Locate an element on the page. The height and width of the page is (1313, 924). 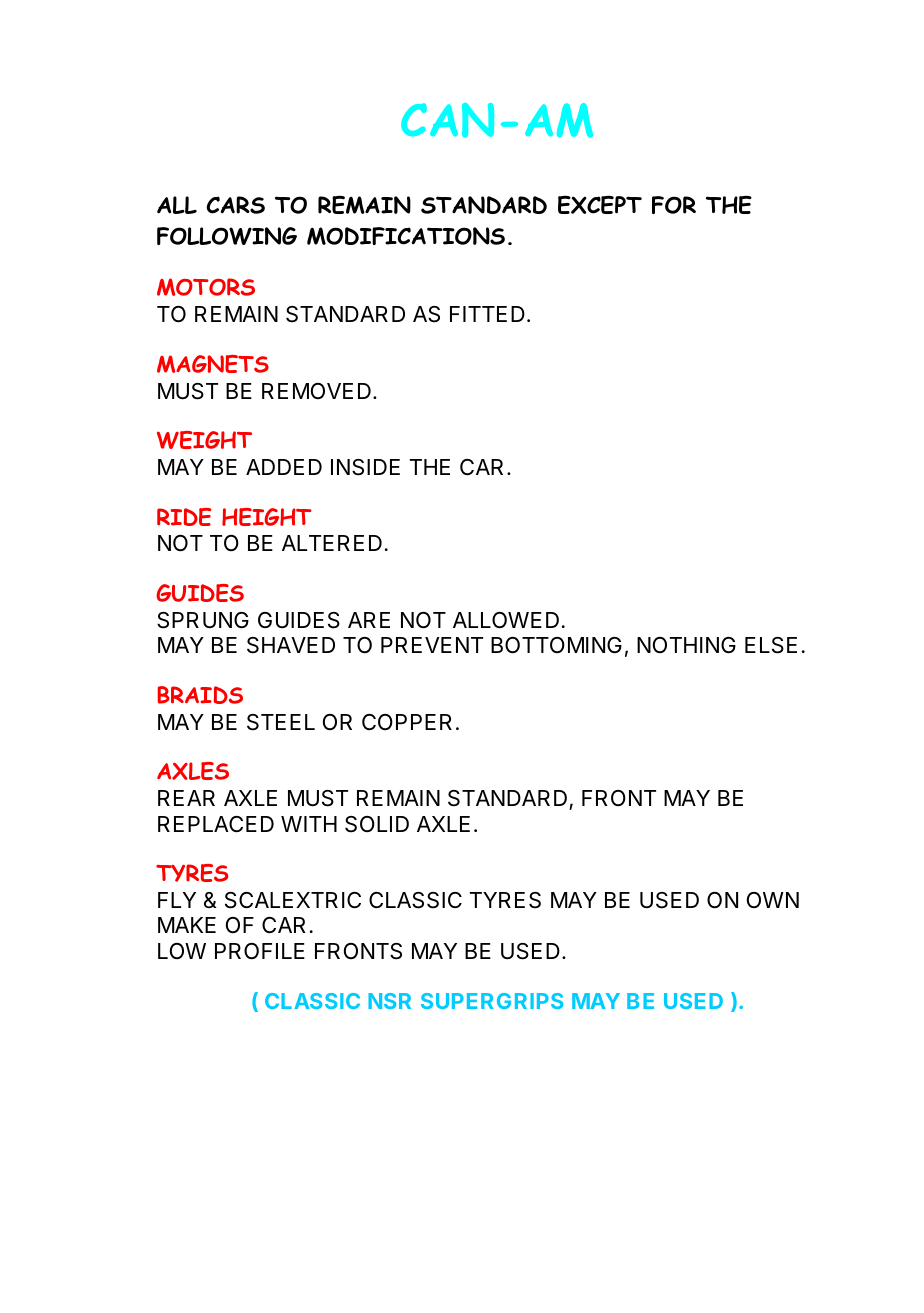
FOR is located at coordinates (674, 205).
